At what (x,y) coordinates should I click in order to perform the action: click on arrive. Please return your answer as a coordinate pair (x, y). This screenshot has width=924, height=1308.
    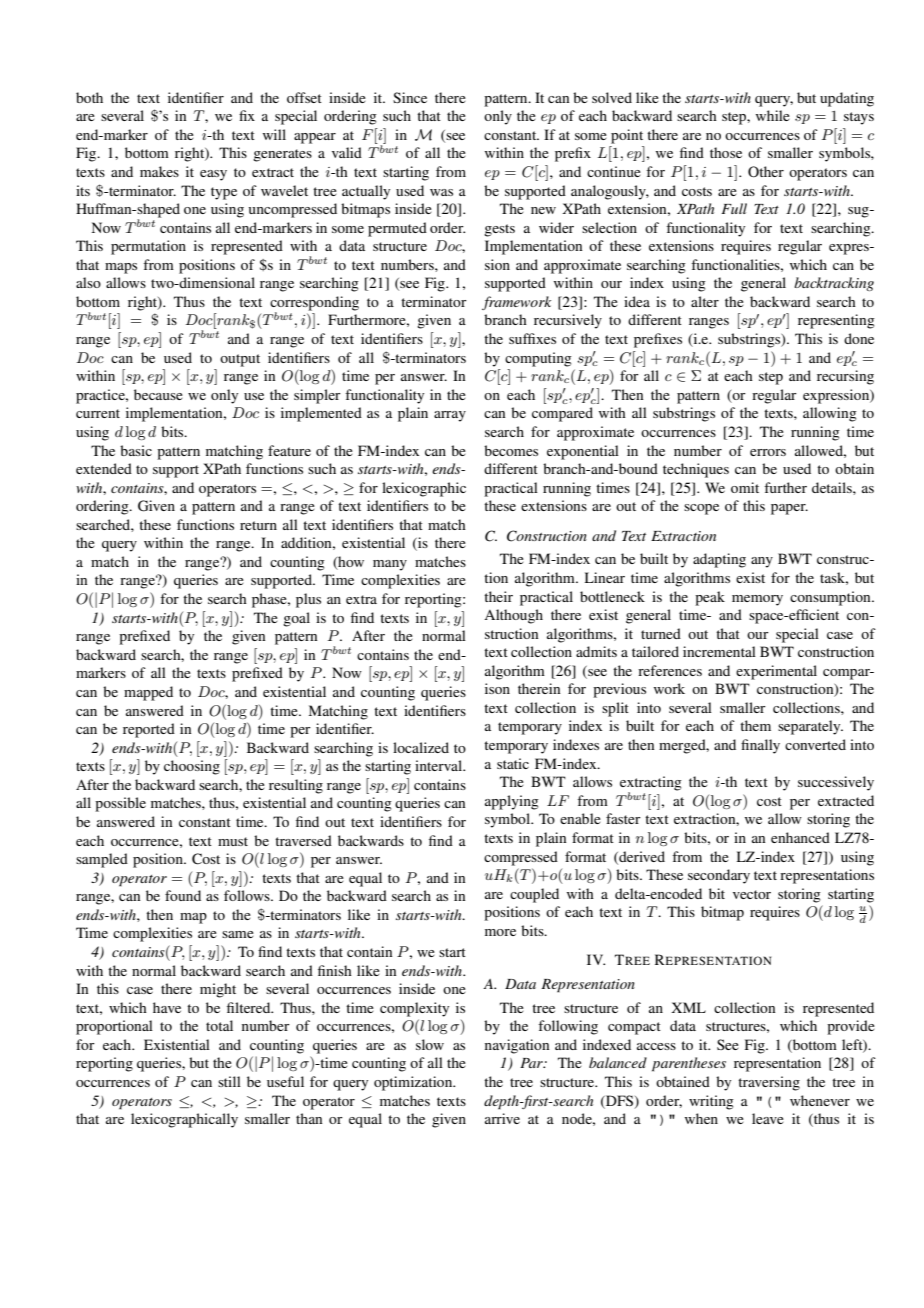
    Looking at the image, I should click on (502, 1118).
